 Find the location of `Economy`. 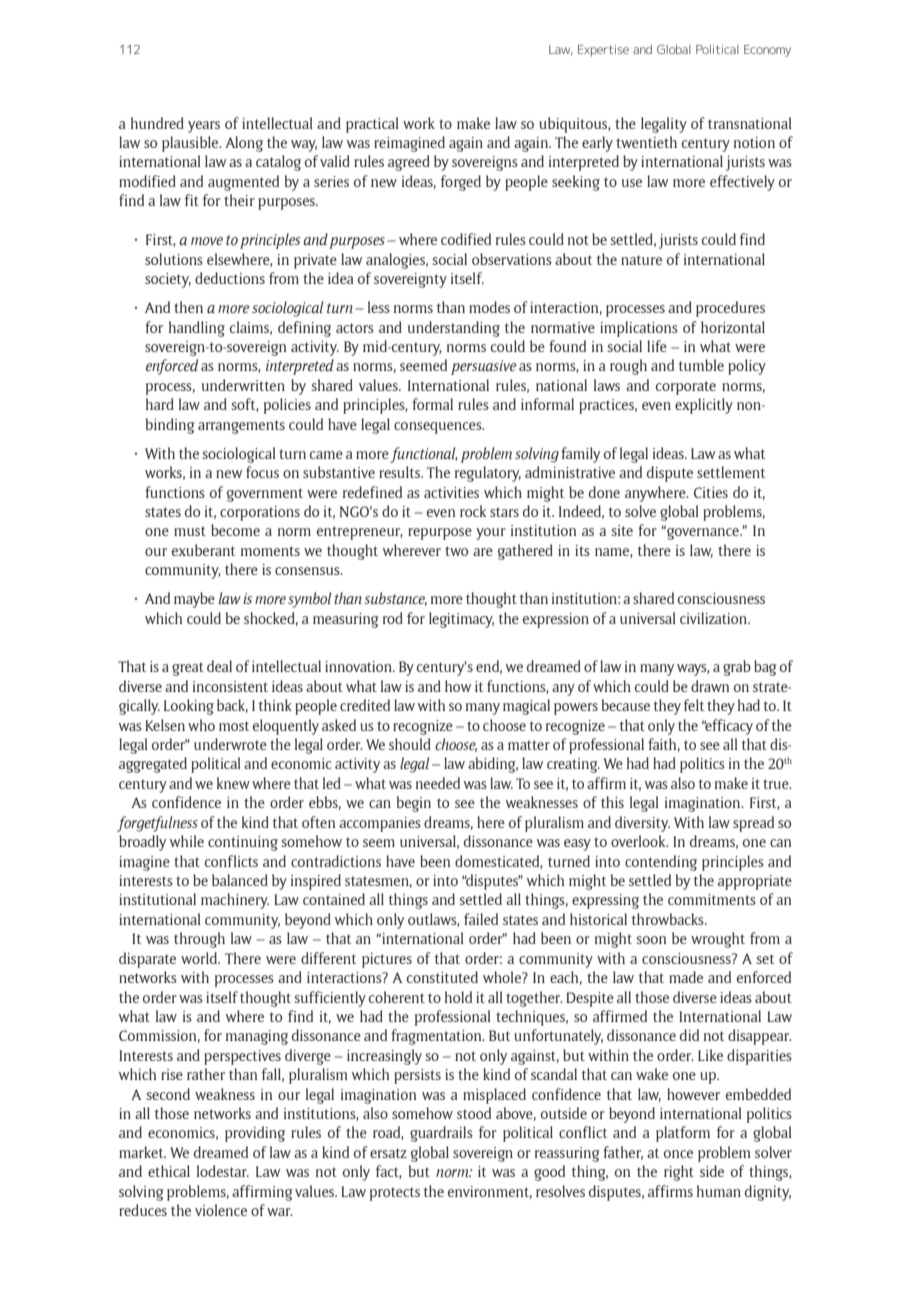

Economy is located at coordinates (767, 51).
